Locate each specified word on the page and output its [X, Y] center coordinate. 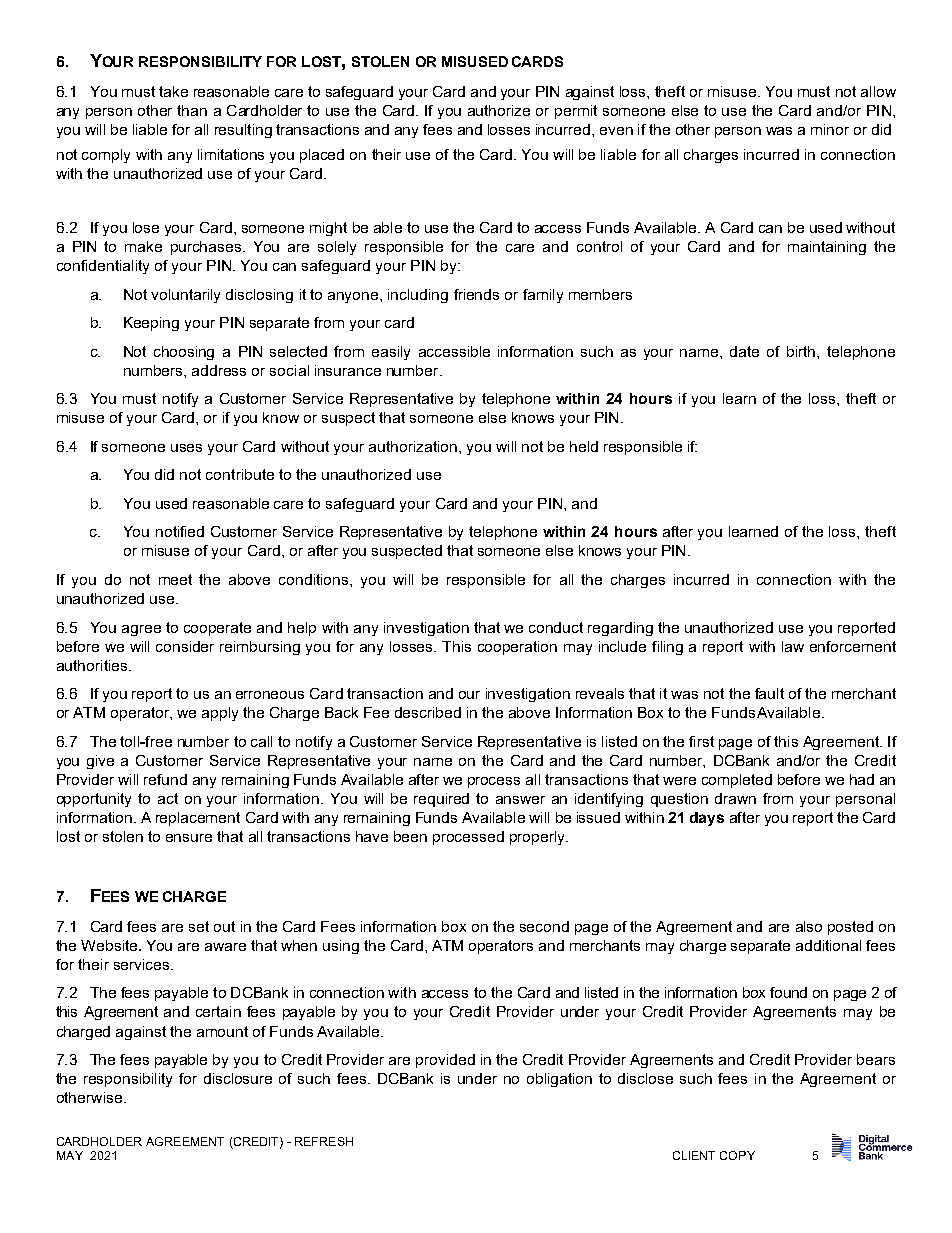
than [192, 110]
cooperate [217, 629]
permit [576, 112]
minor [830, 129]
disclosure [238, 1078]
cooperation [517, 648]
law [793, 646]
